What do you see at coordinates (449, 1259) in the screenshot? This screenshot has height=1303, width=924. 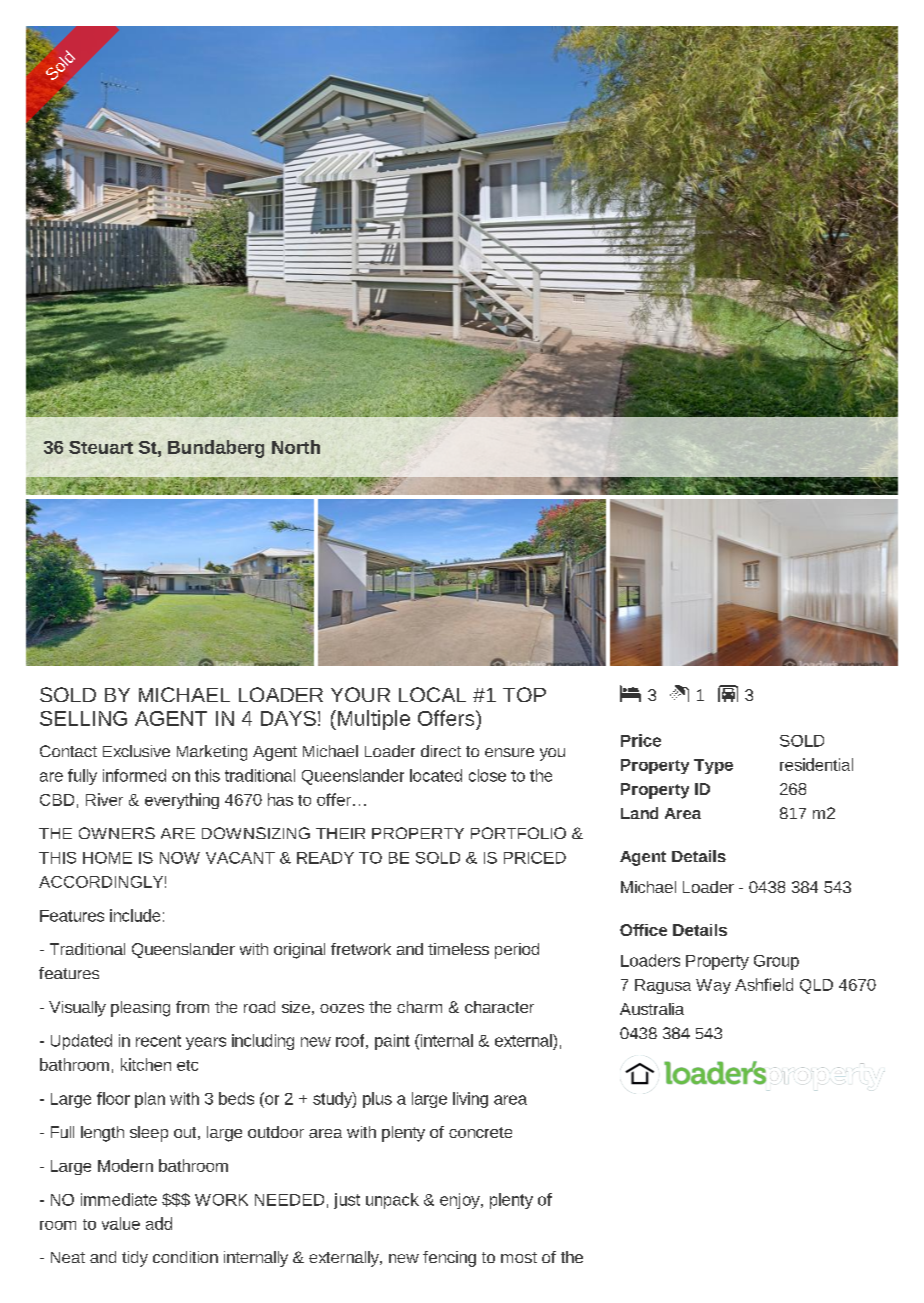 I see `fencing` at bounding box center [449, 1259].
